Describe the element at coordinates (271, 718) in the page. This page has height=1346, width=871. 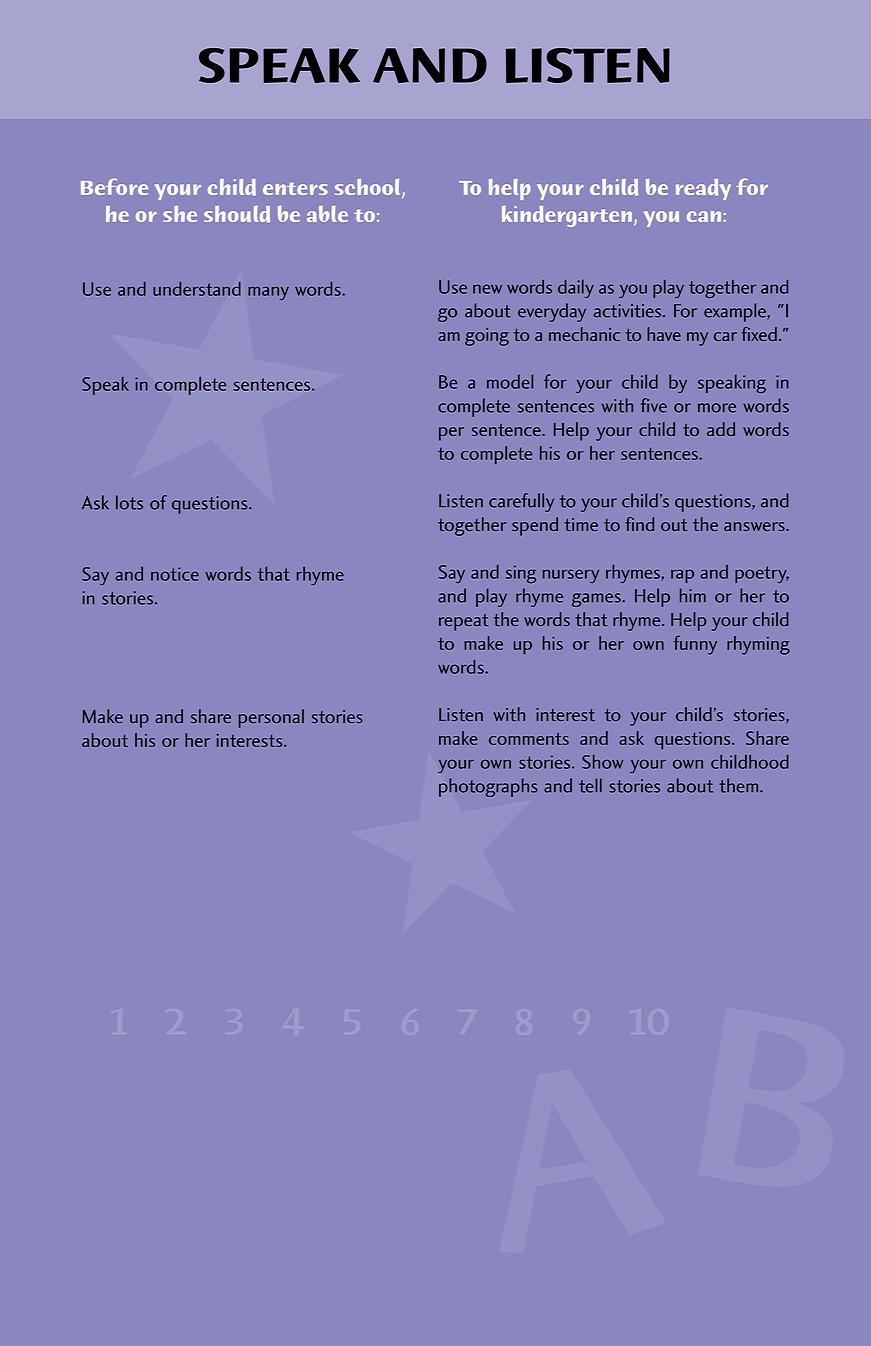
I see `personal` at that location.
